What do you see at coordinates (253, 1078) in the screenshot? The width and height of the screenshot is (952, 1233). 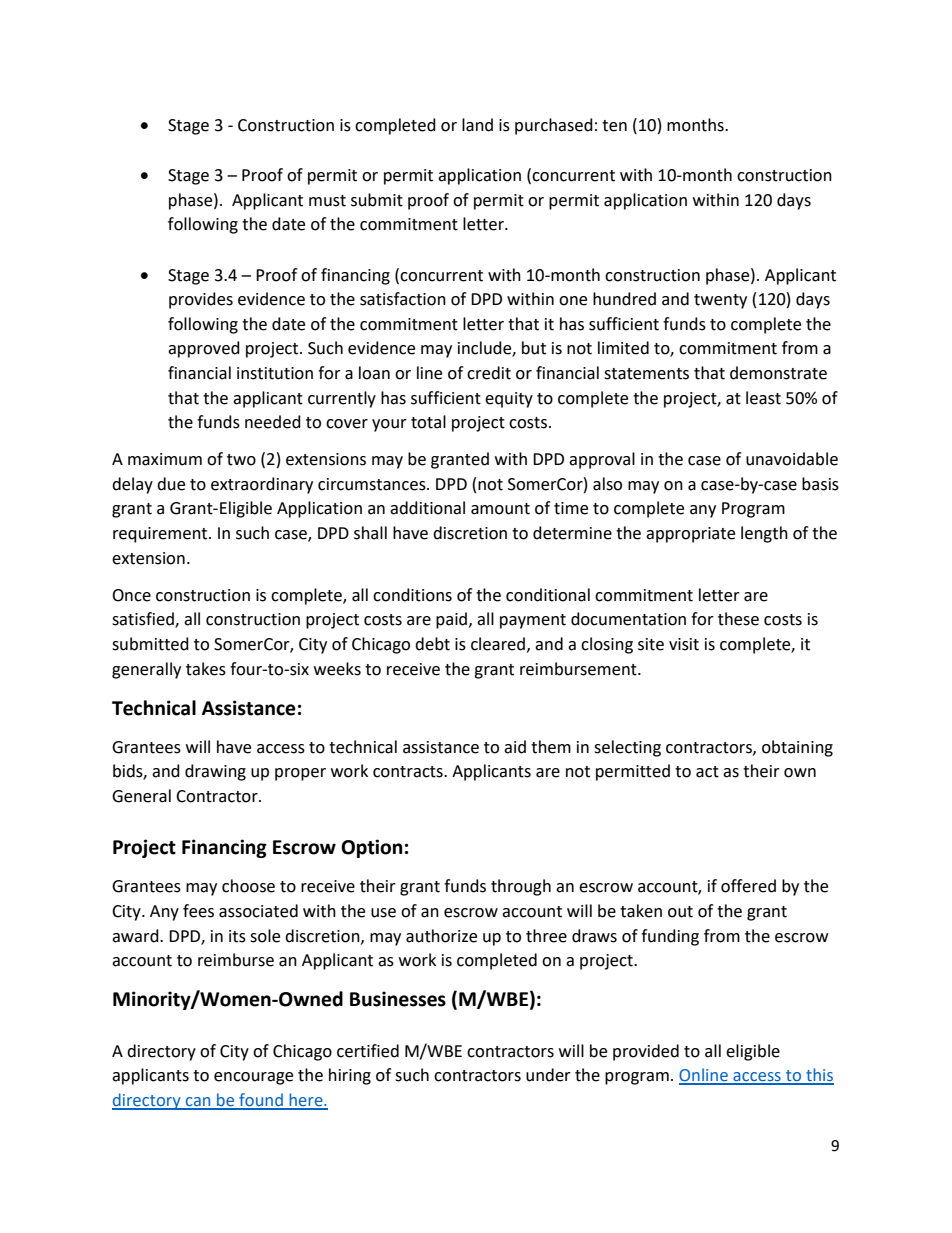 I see `encourage` at bounding box center [253, 1078].
